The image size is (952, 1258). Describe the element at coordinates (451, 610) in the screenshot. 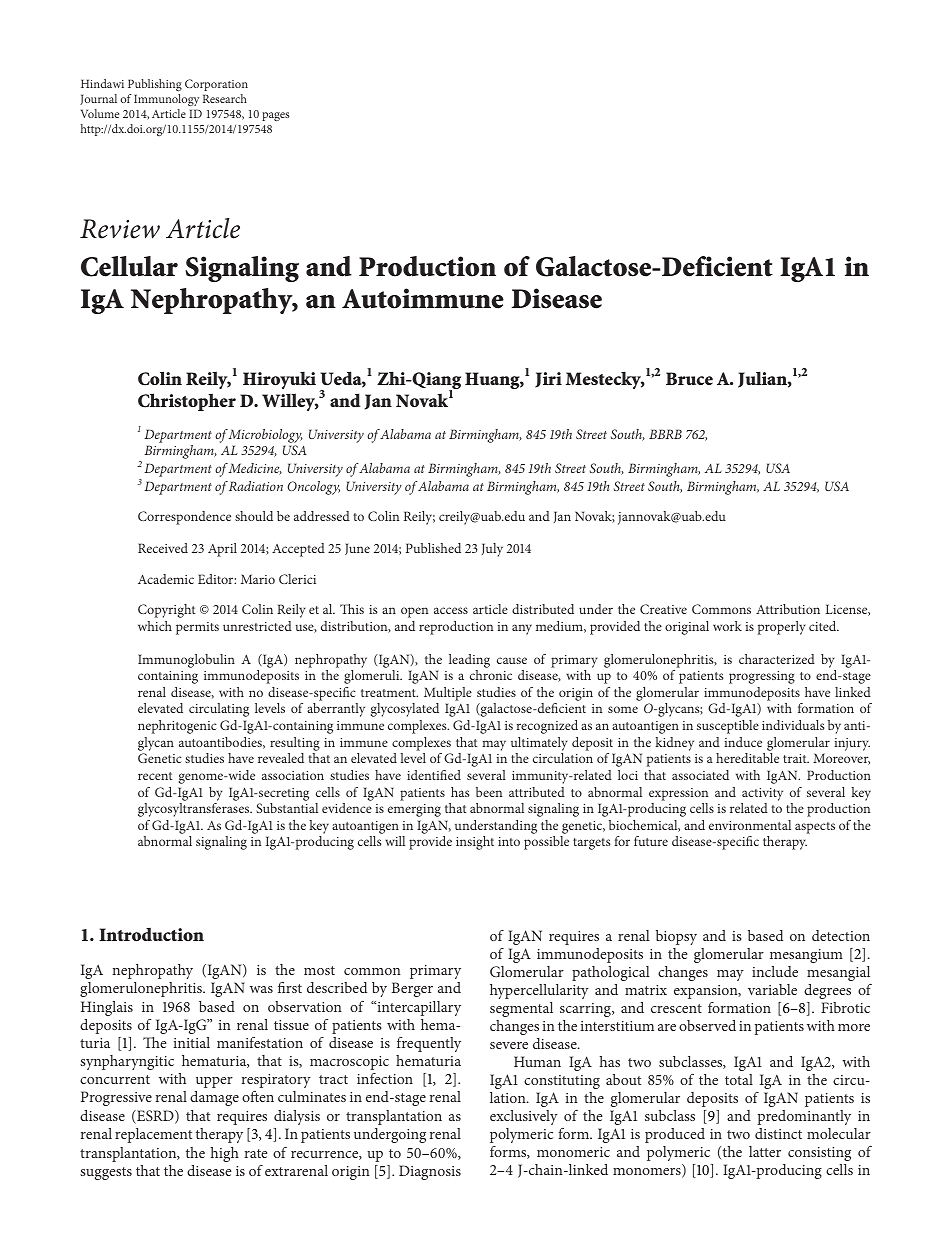

I see `access` at that location.
